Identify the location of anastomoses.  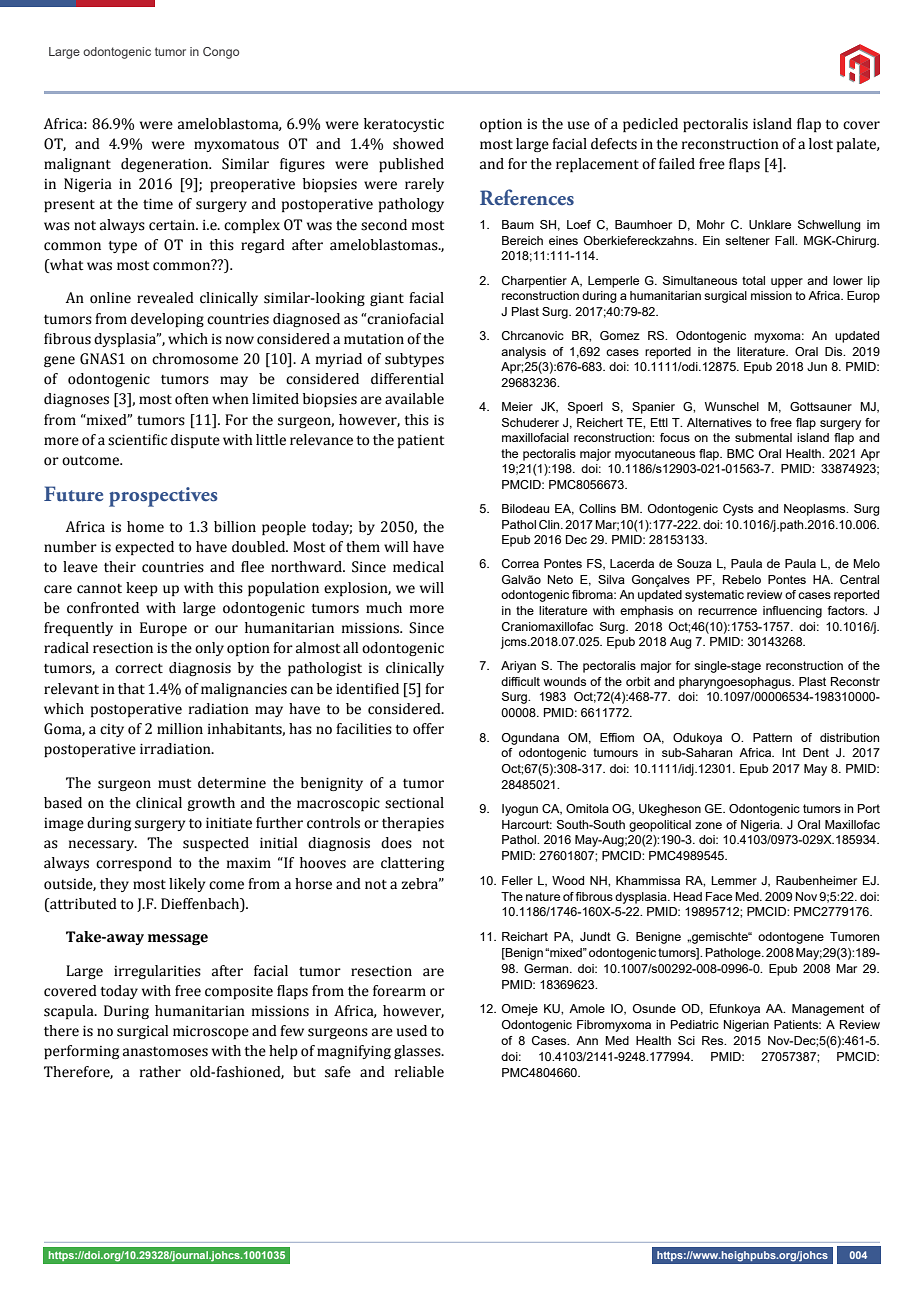
(165, 1052).
